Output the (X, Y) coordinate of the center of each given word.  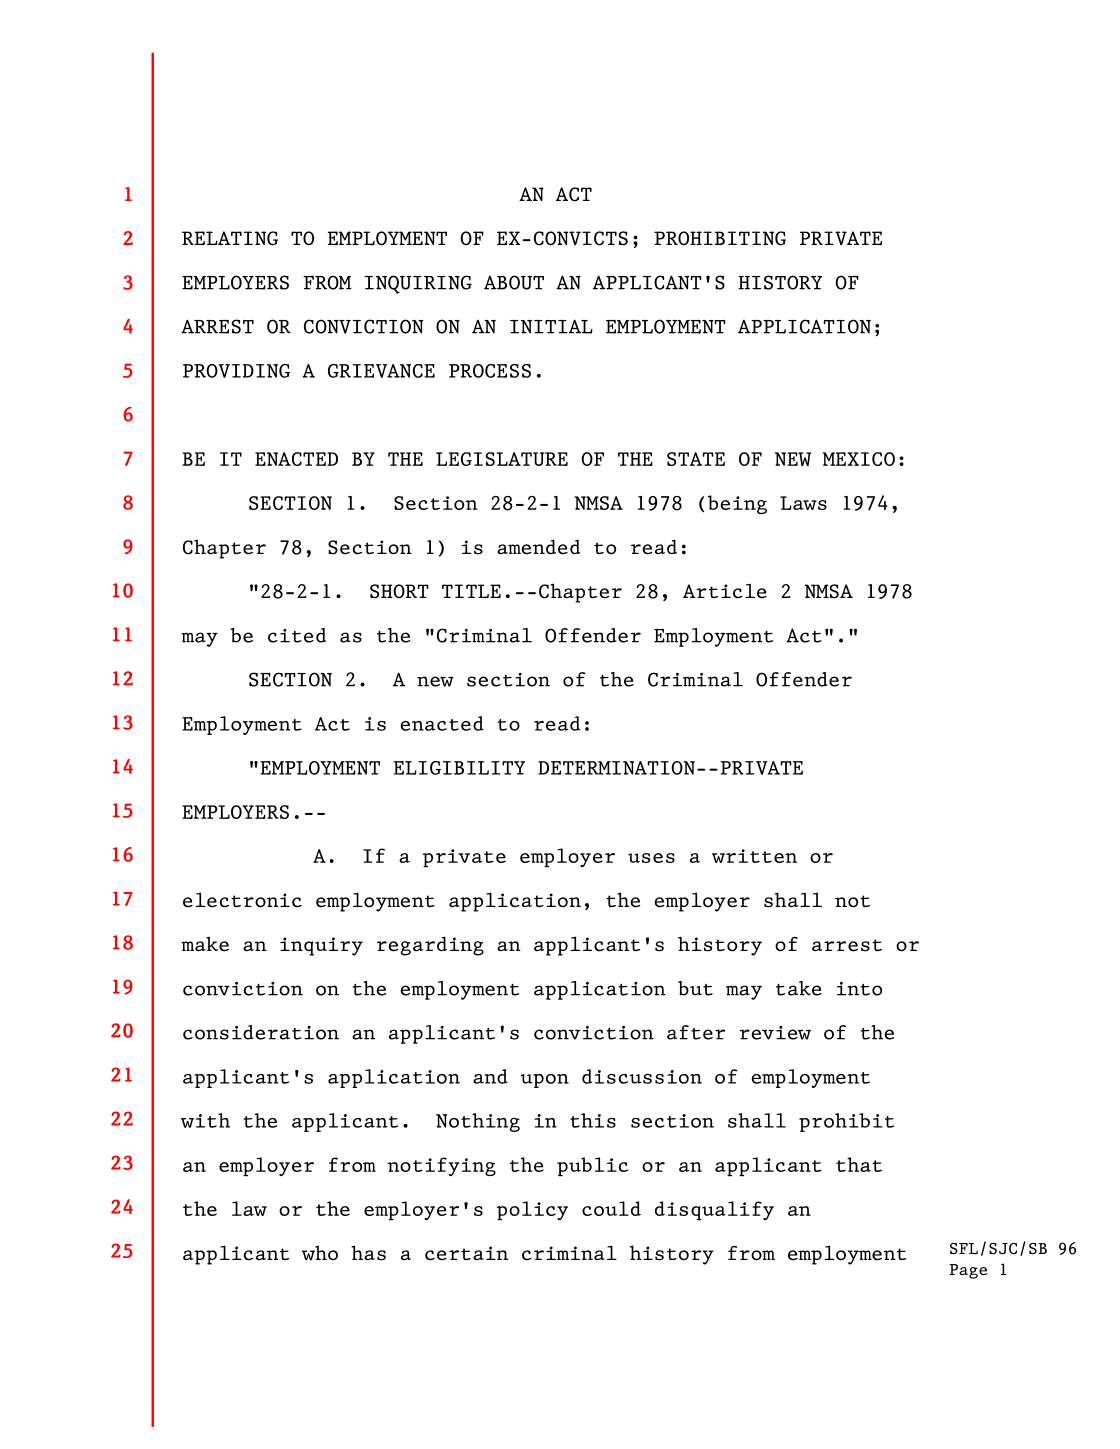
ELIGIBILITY (459, 768)
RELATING (230, 238)
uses (651, 858)
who (320, 1253)
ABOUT (514, 282)
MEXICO (859, 459)
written (754, 856)
